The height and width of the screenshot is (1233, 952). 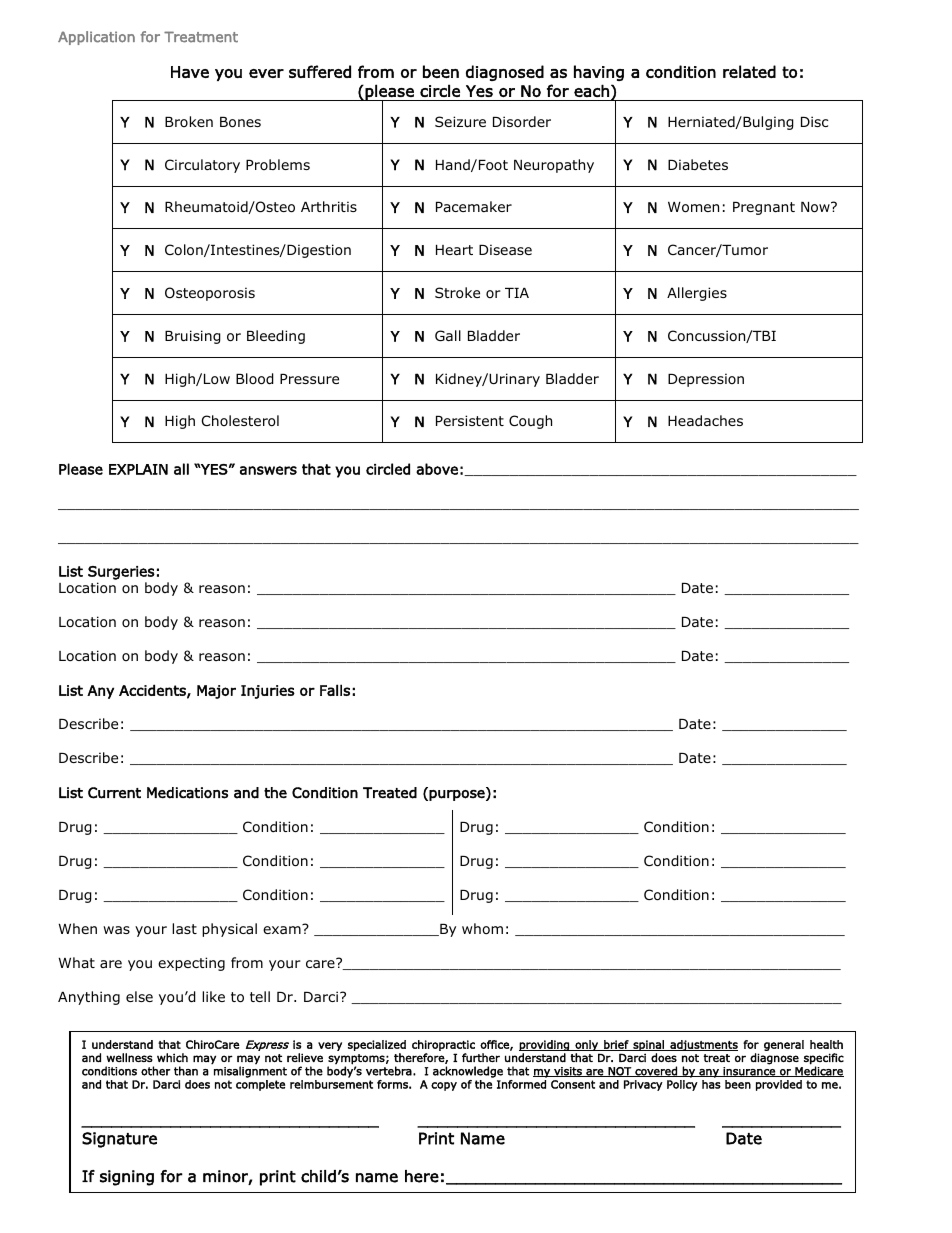 I want to click on Signature, so click(x=119, y=1140).
